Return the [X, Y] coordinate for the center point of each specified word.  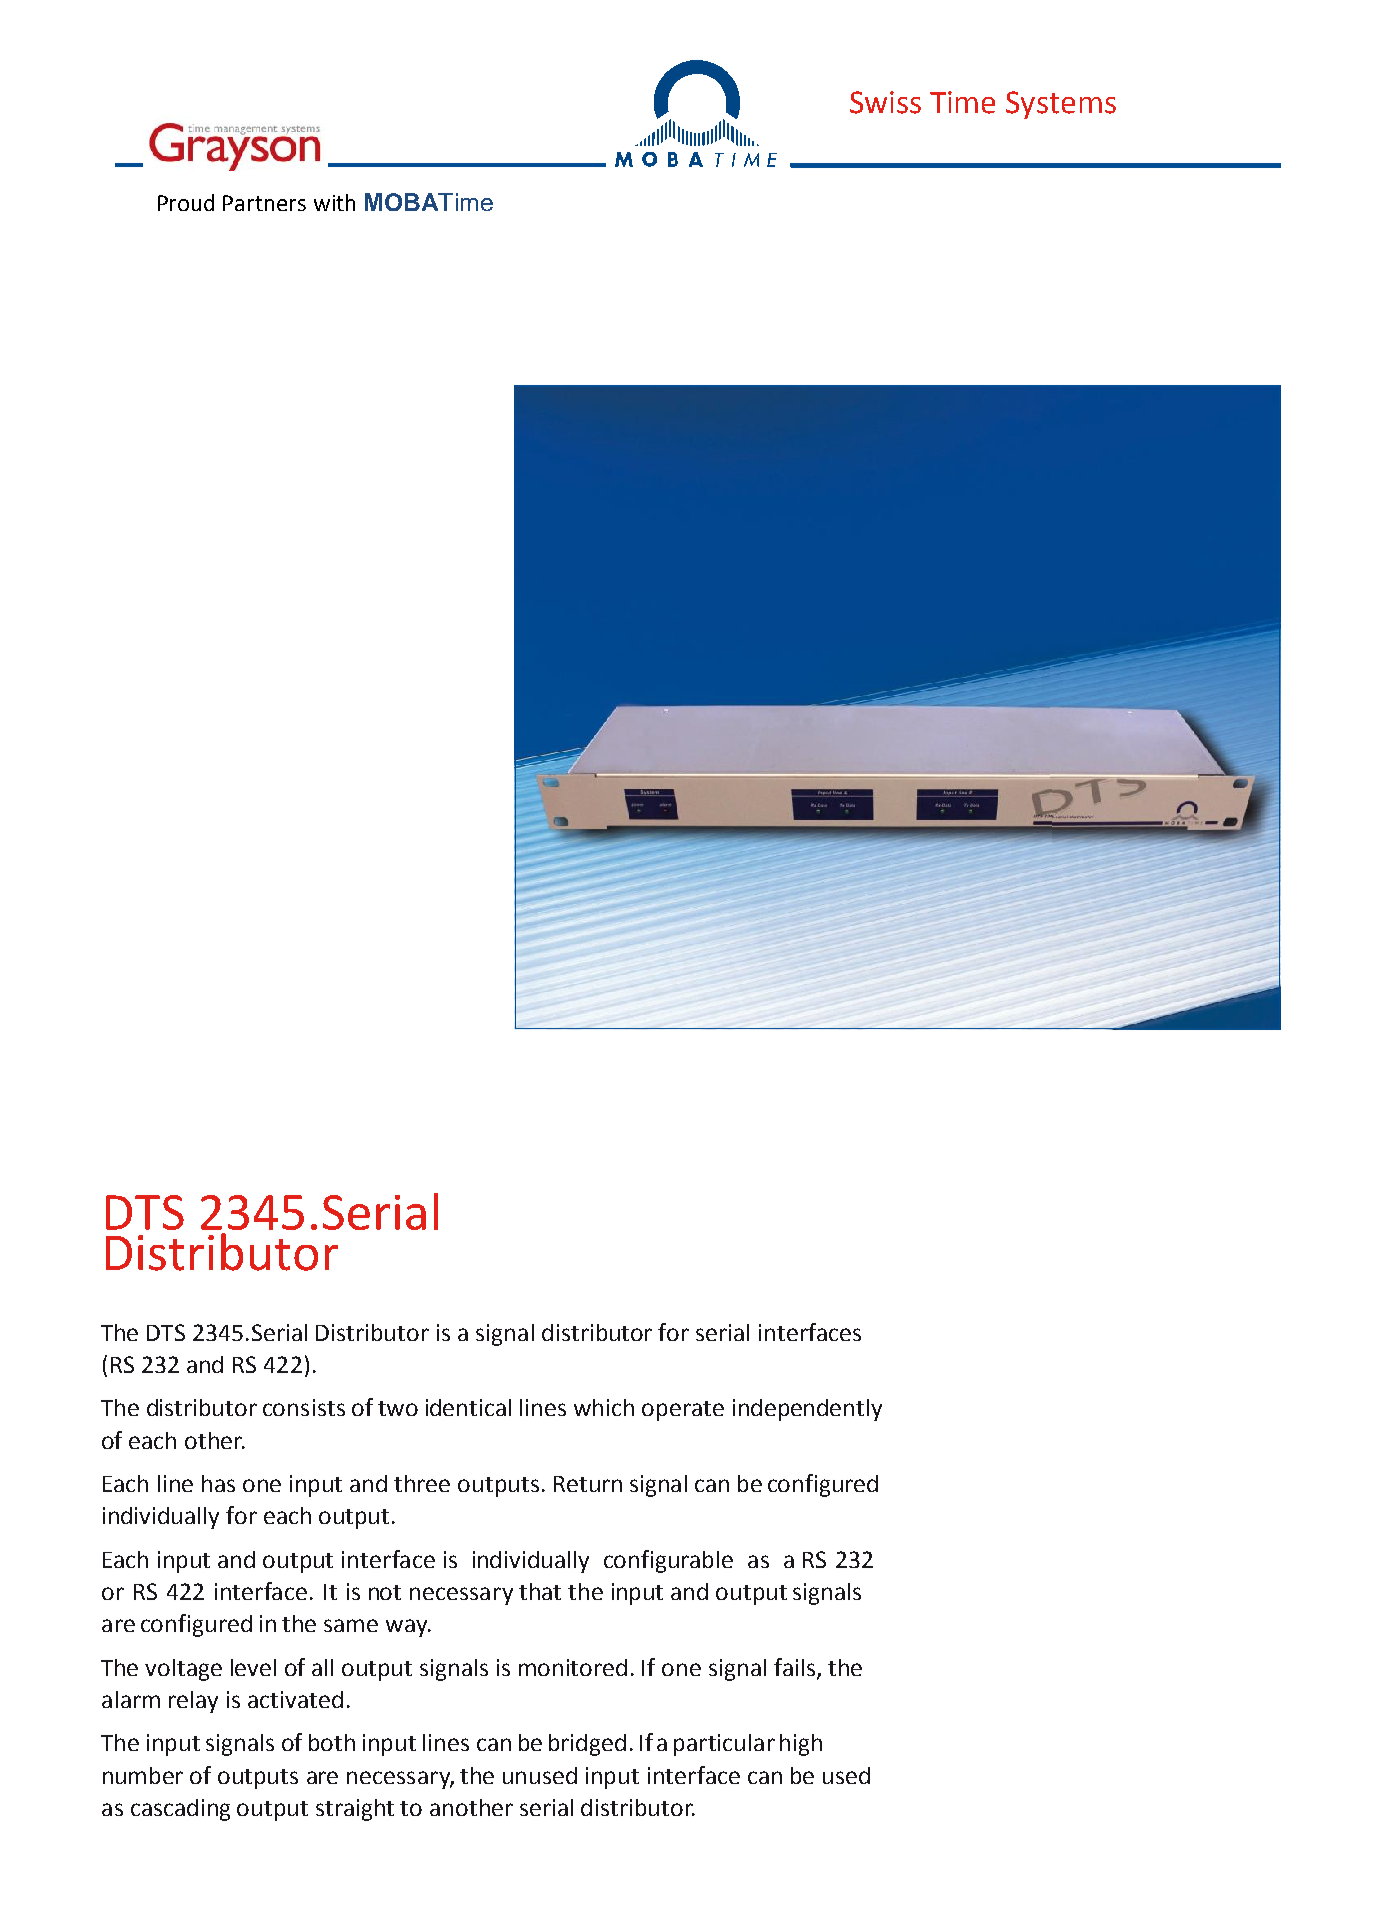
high [801, 1745]
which [604, 1407]
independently [807, 1410]
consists [304, 1407]
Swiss [885, 102]
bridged [587, 1745]
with [334, 202]
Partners [264, 203]
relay [193, 1702]
